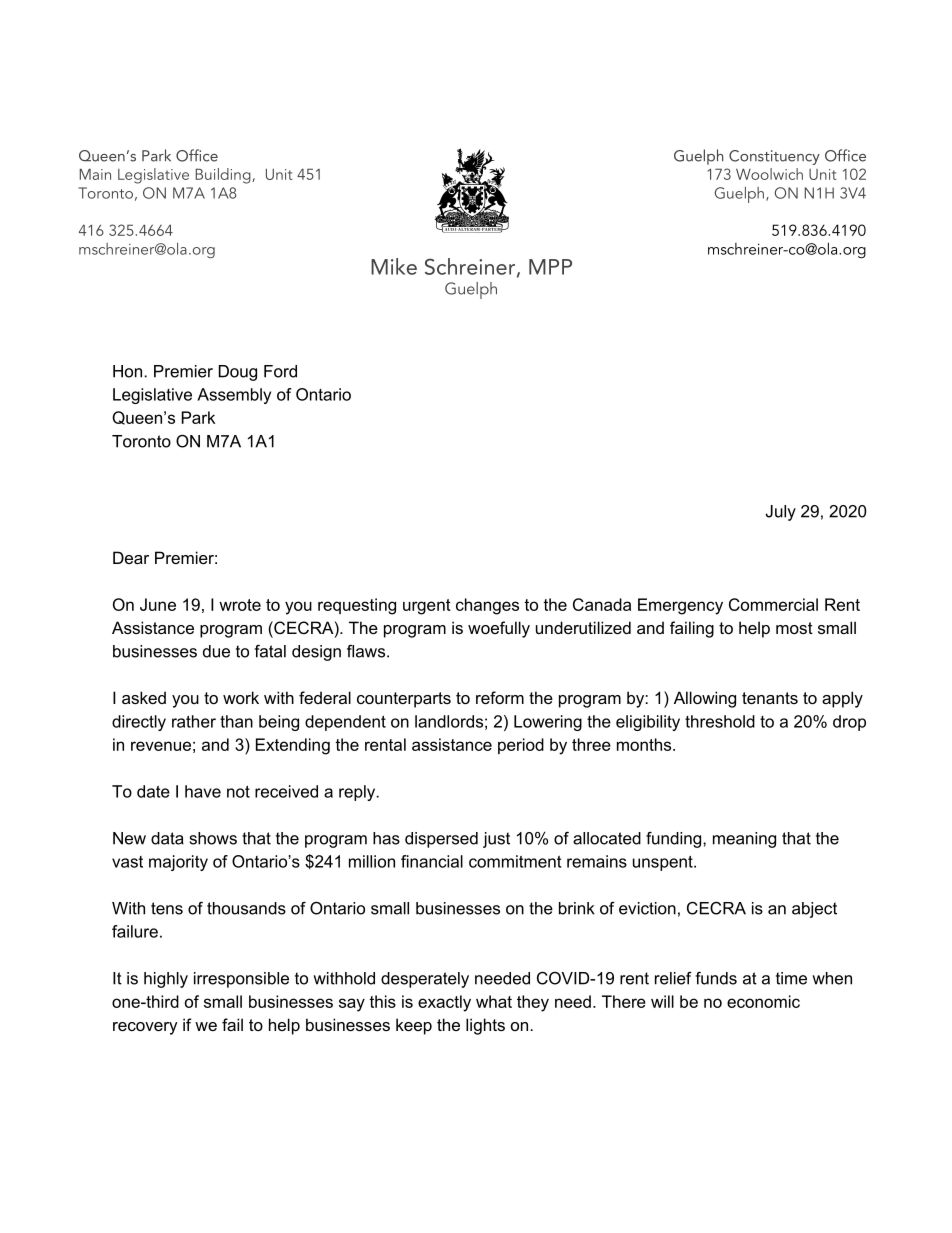 The width and height of the screenshot is (952, 1233). I want to click on MPP, so click(550, 267).
